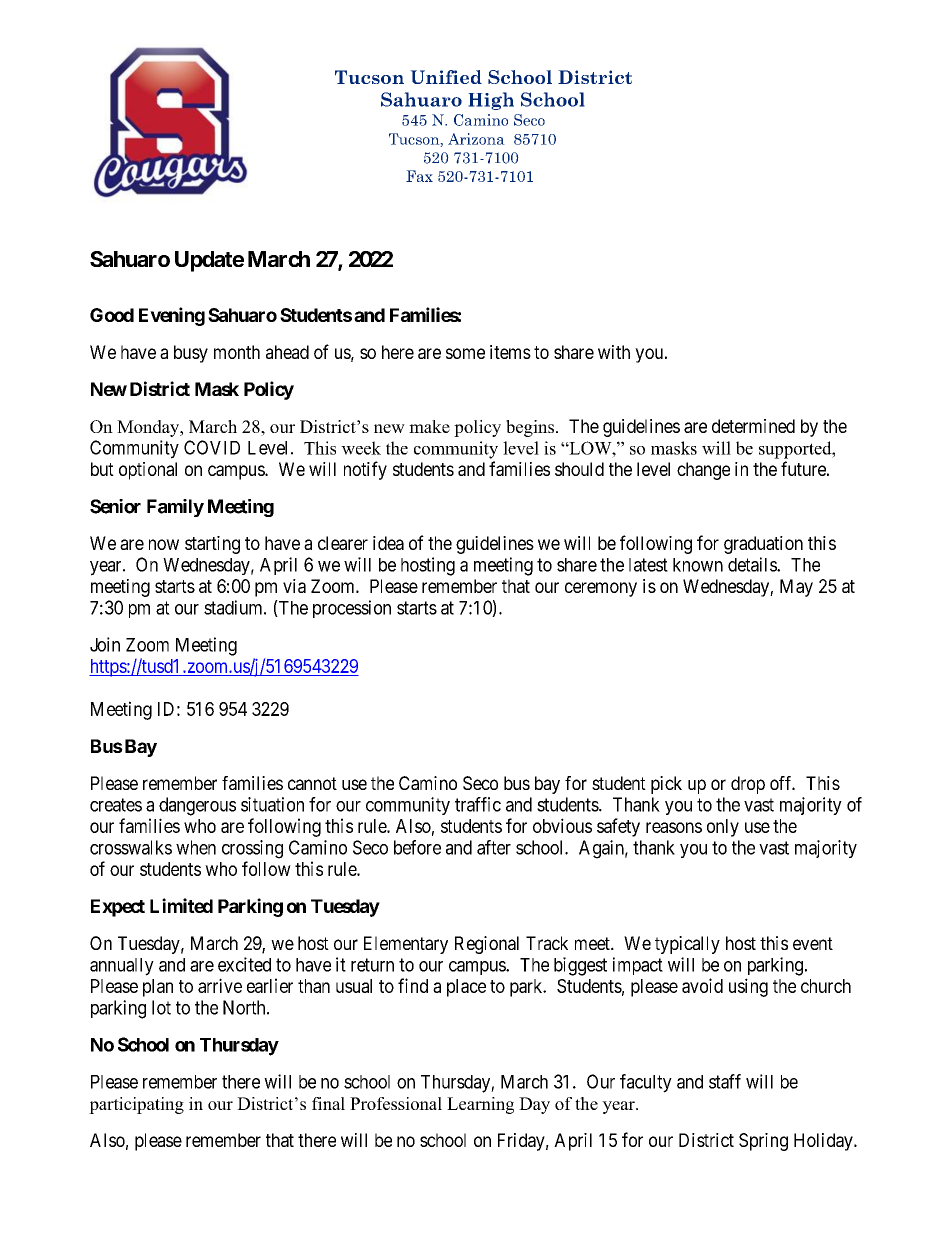  I want to click on details, so click(753, 564).
